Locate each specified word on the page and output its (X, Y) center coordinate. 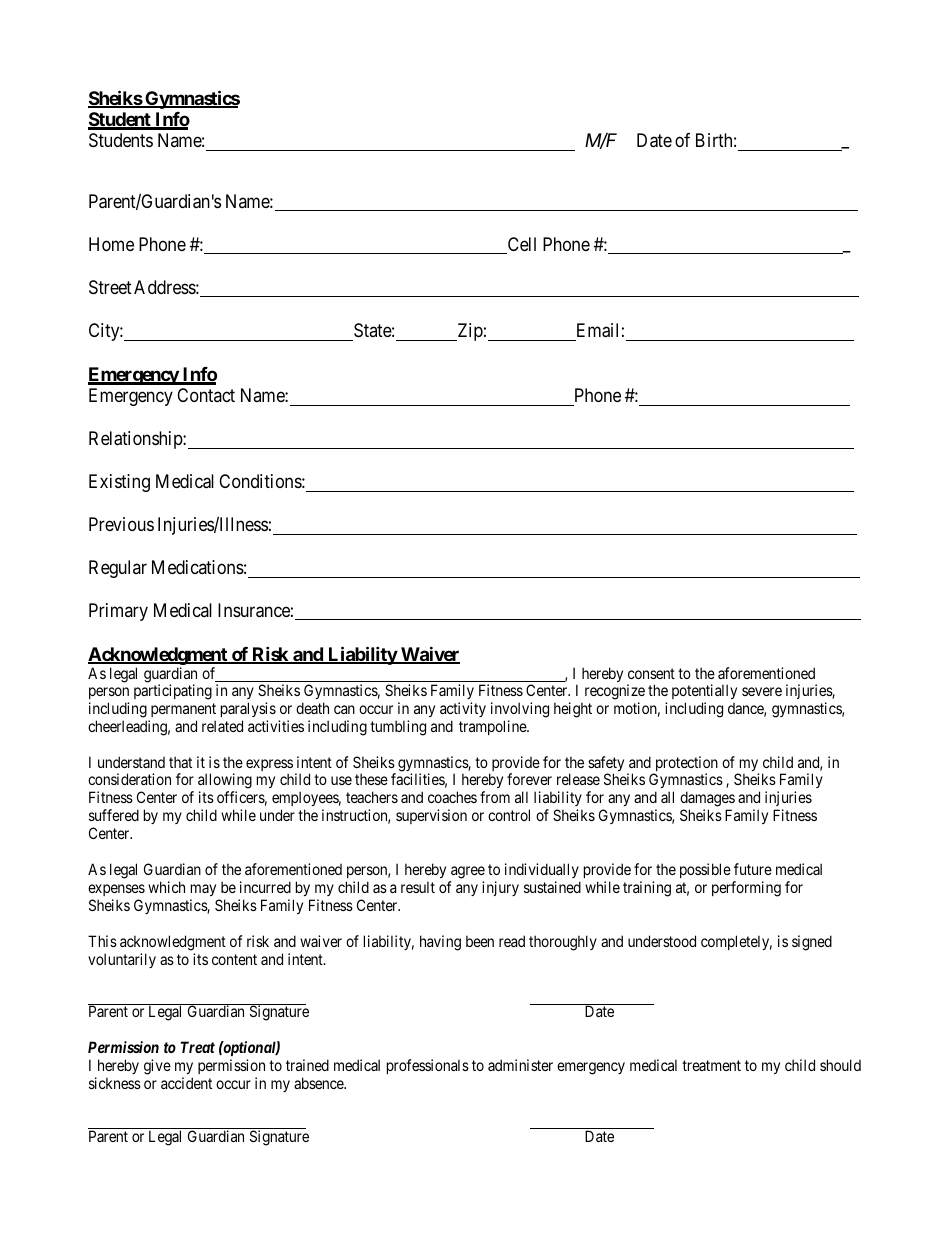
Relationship (136, 440)
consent (651, 673)
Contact (206, 395)
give (157, 1067)
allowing (225, 782)
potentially (704, 693)
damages (707, 800)
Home (111, 244)
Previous (121, 524)
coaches (452, 797)
